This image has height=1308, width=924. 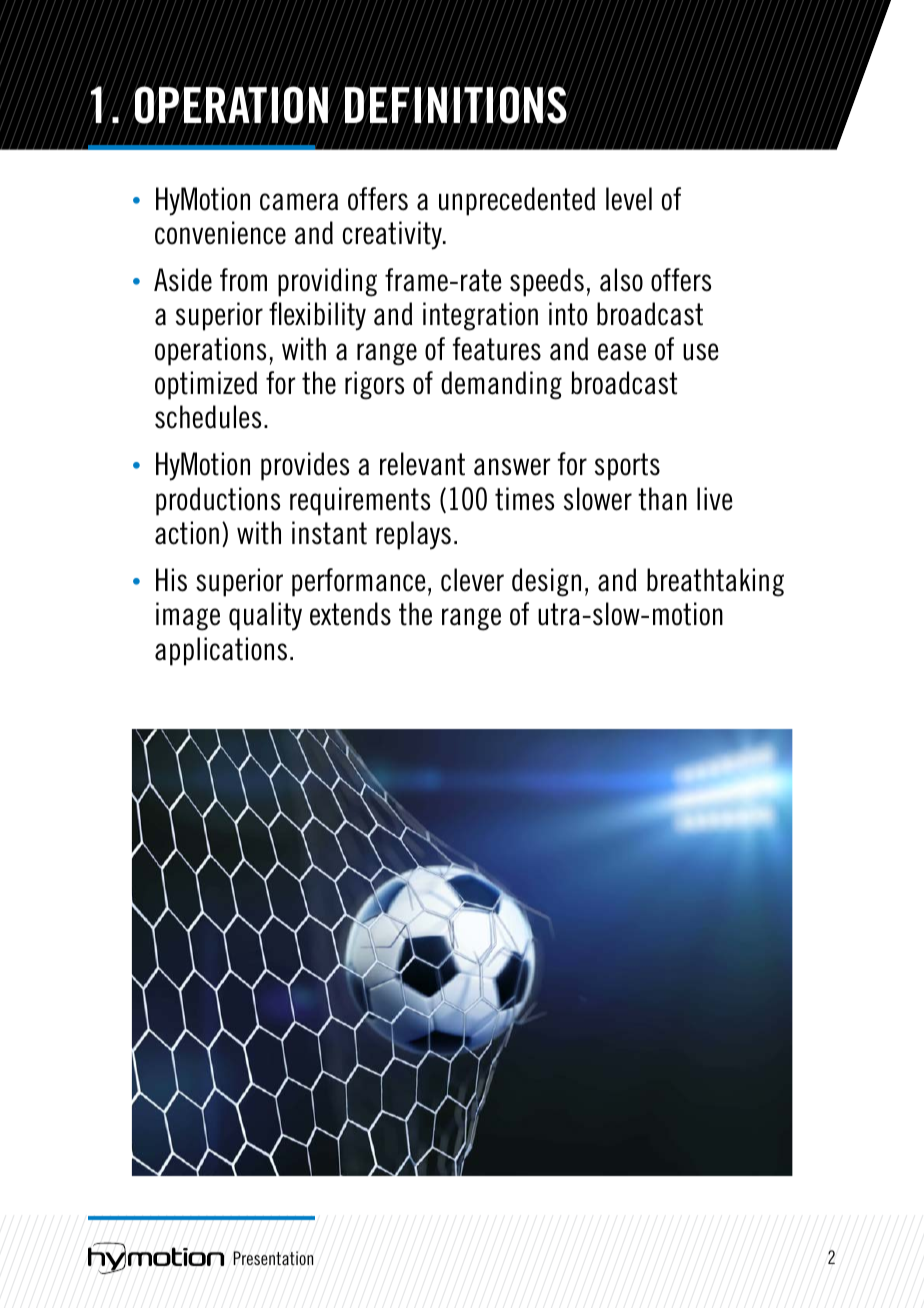 What do you see at coordinates (456, 106) in the image?
I see `DEFINITIONS` at bounding box center [456, 106].
